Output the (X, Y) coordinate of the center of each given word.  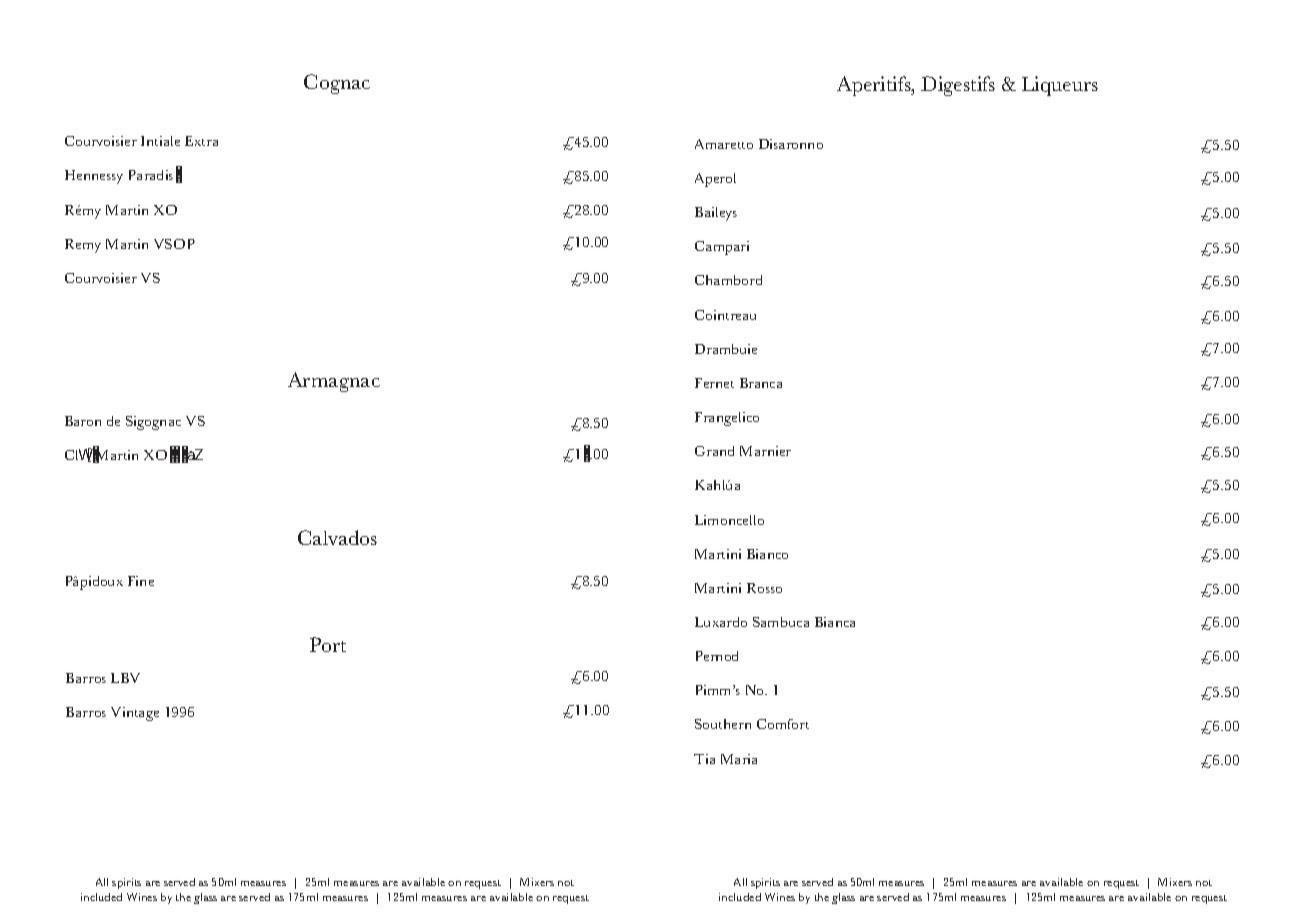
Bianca (835, 622)
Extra (201, 141)
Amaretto (724, 144)
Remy (83, 246)
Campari (722, 248)
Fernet (714, 383)
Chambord (728, 280)
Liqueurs (1060, 86)
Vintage (135, 714)
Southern (723, 724)
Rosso (764, 588)
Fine (141, 581)
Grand (714, 451)
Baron (83, 421)
